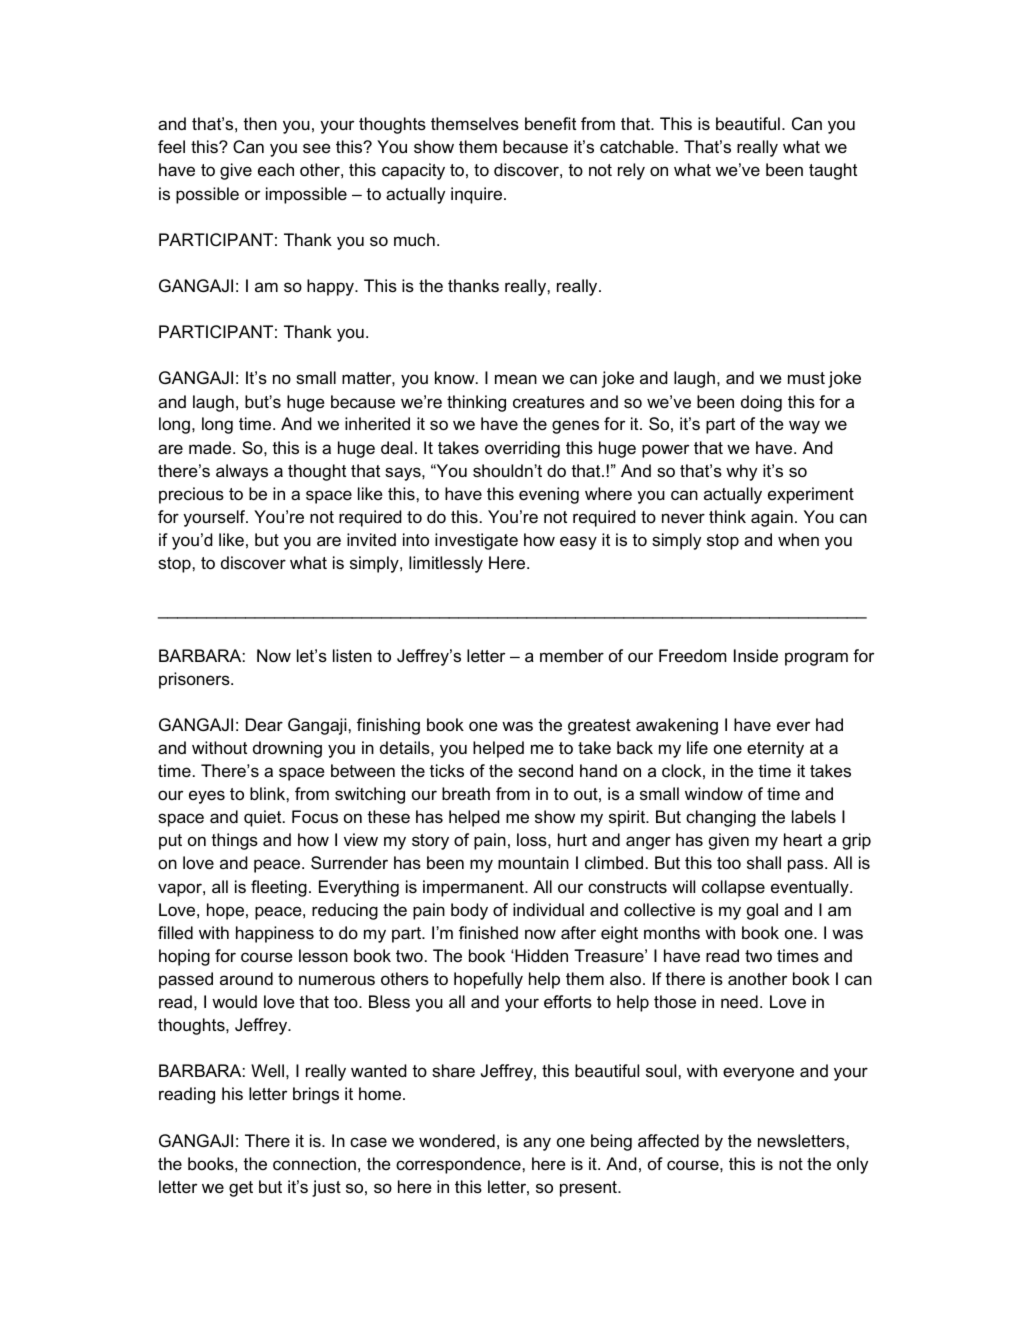 This screenshot has width=1034, height=1338. I want to click on always, so click(242, 472).
